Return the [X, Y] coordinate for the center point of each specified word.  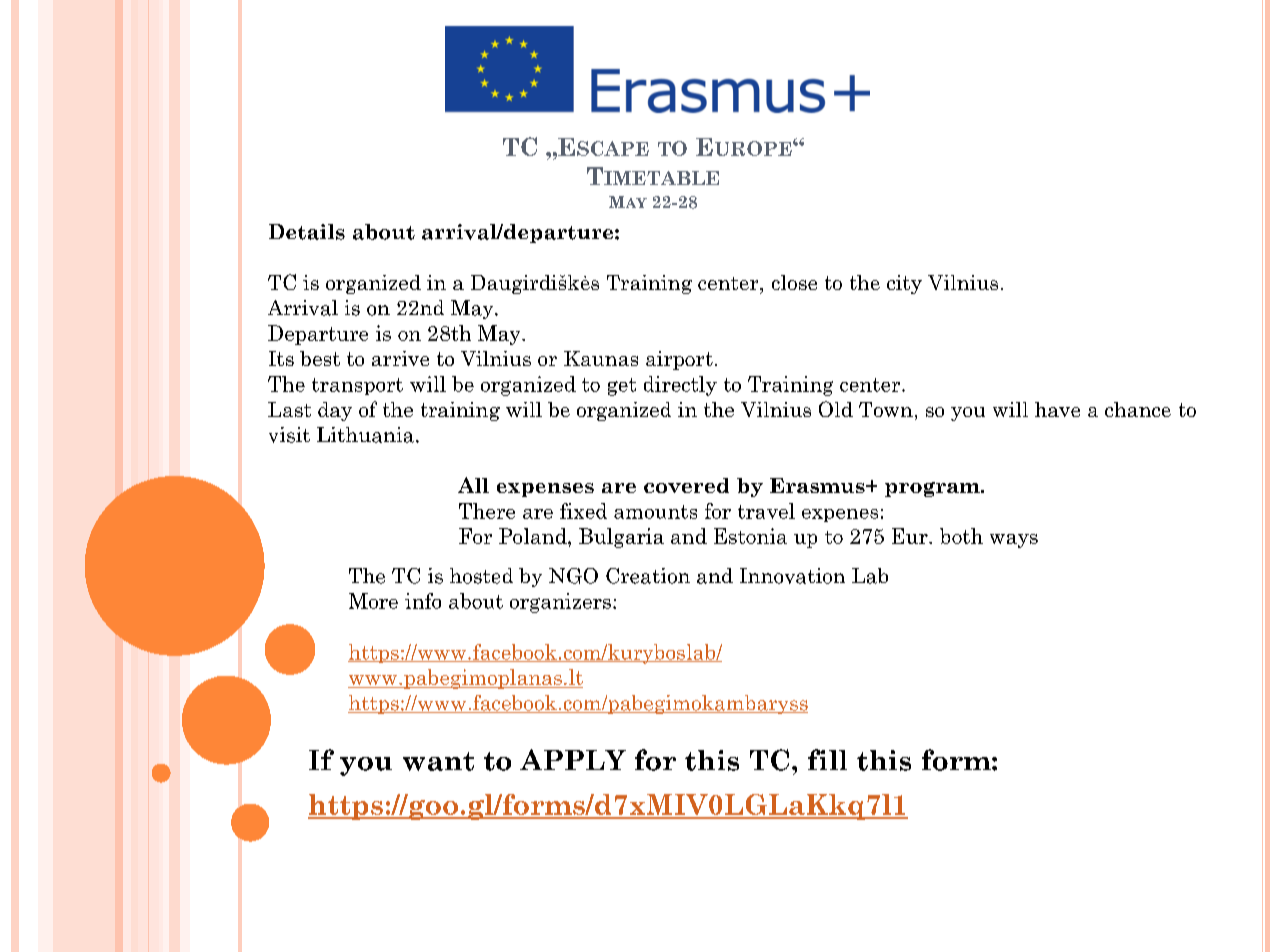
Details [307, 232]
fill [827, 759]
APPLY [573, 759]
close [794, 282]
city [904, 284]
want [438, 761]
